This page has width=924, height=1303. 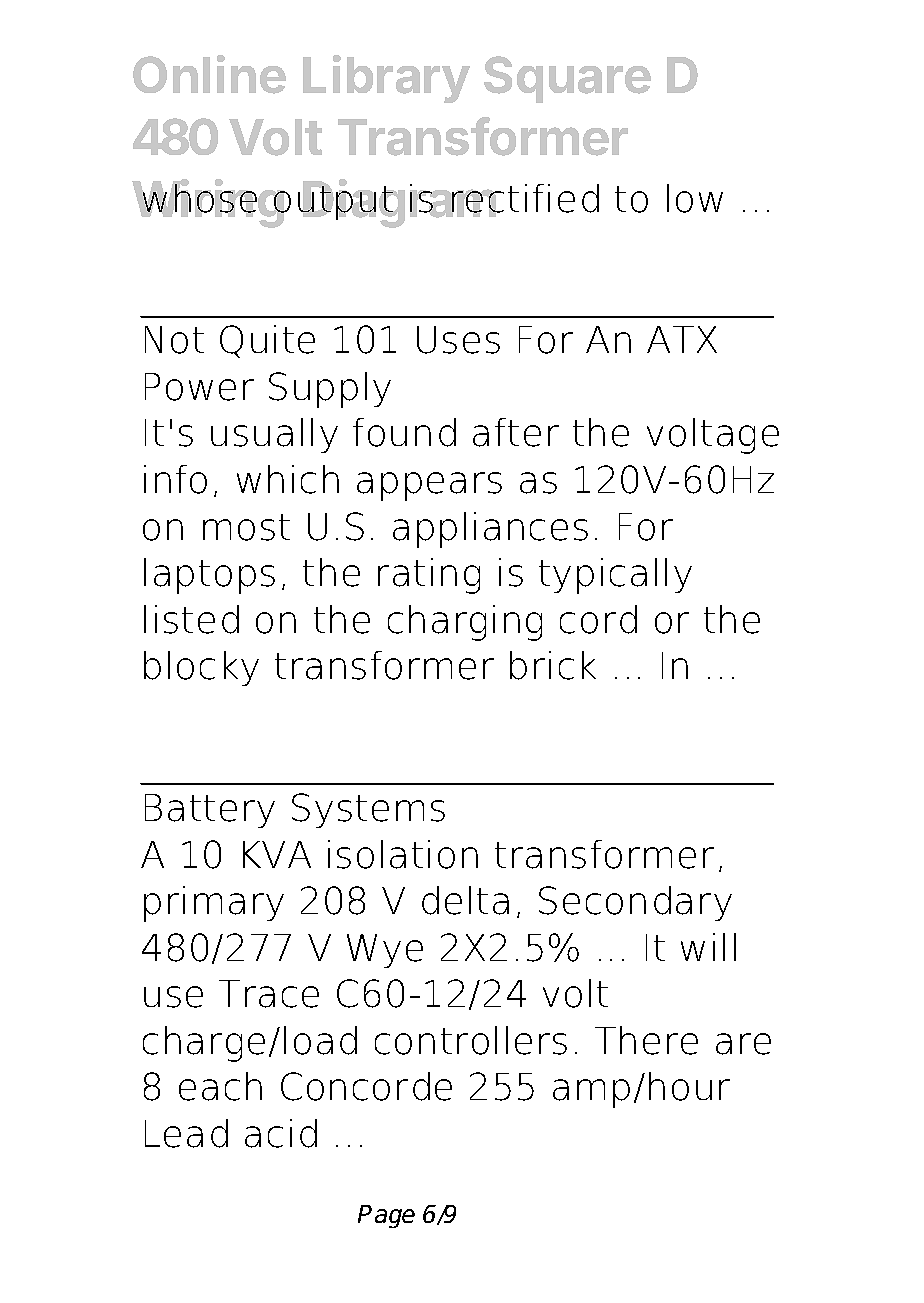 What do you see at coordinates (386, 79) in the page?
I see `Library` at bounding box center [386, 79].
